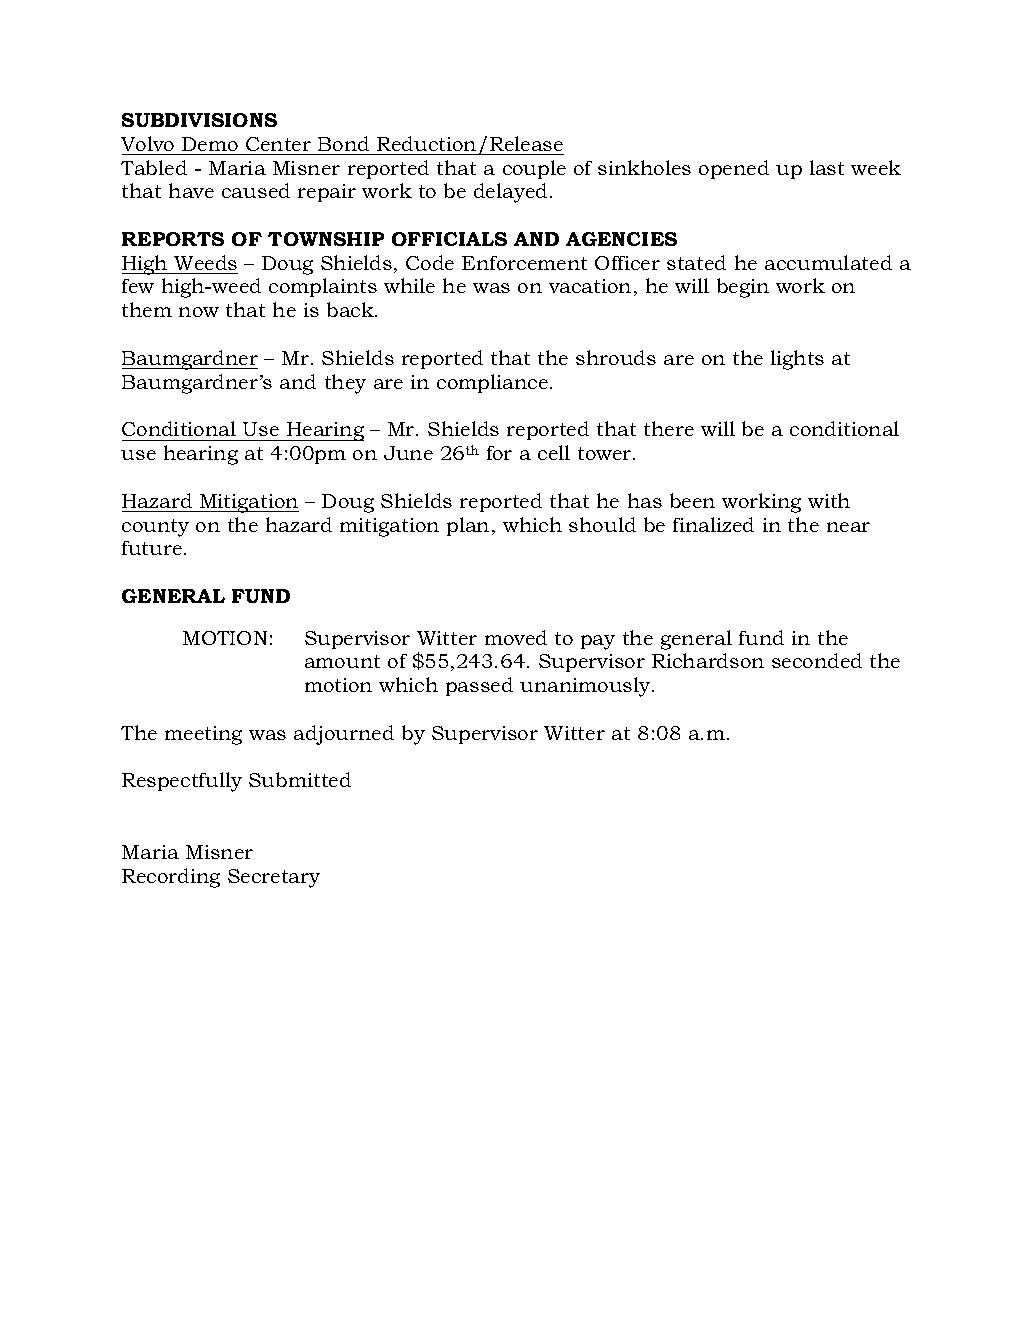 The height and width of the screenshot is (1338, 1034). Describe the element at coordinates (827, 167) in the screenshot. I see `last` at that location.
